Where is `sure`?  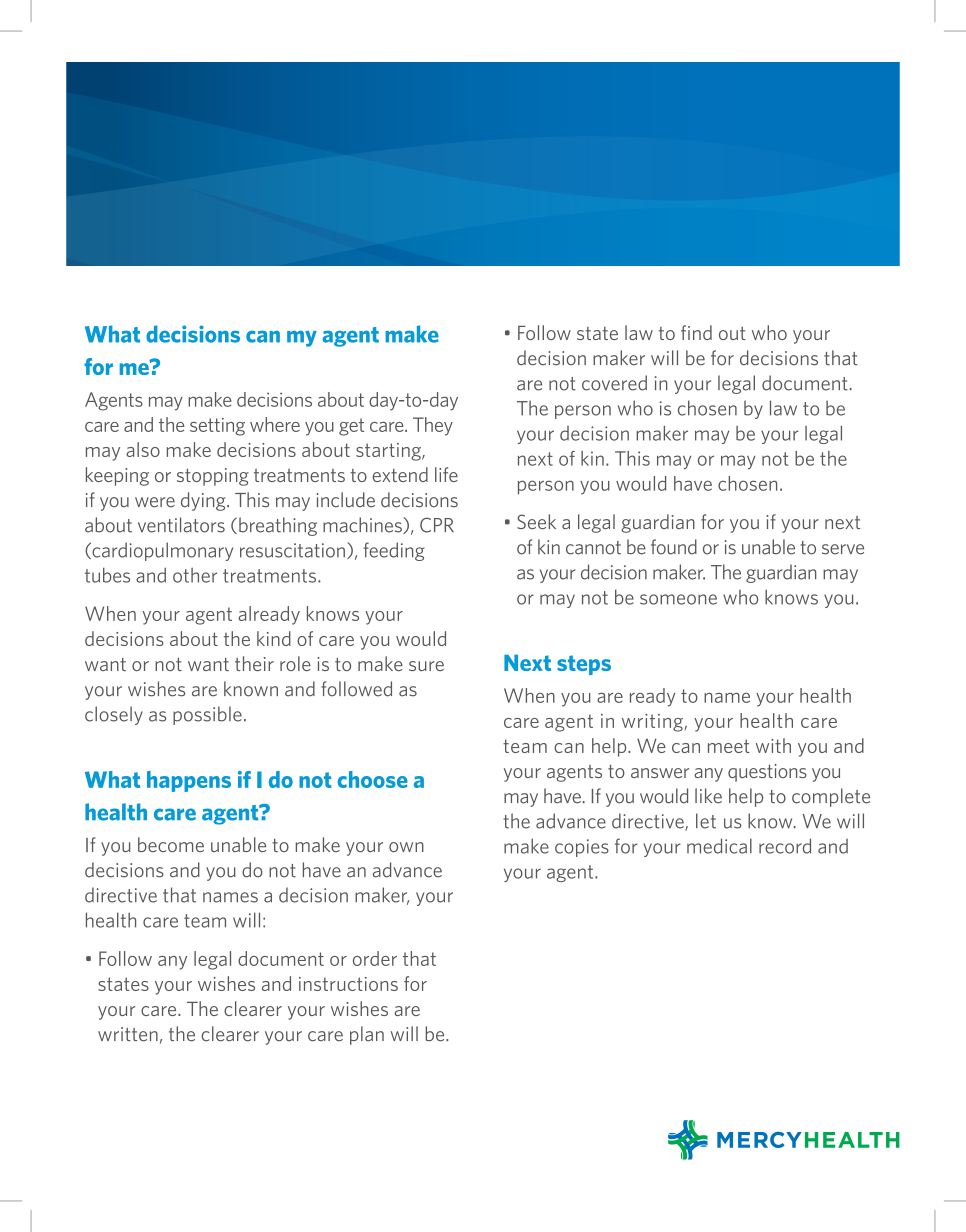 sure is located at coordinates (426, 666).
